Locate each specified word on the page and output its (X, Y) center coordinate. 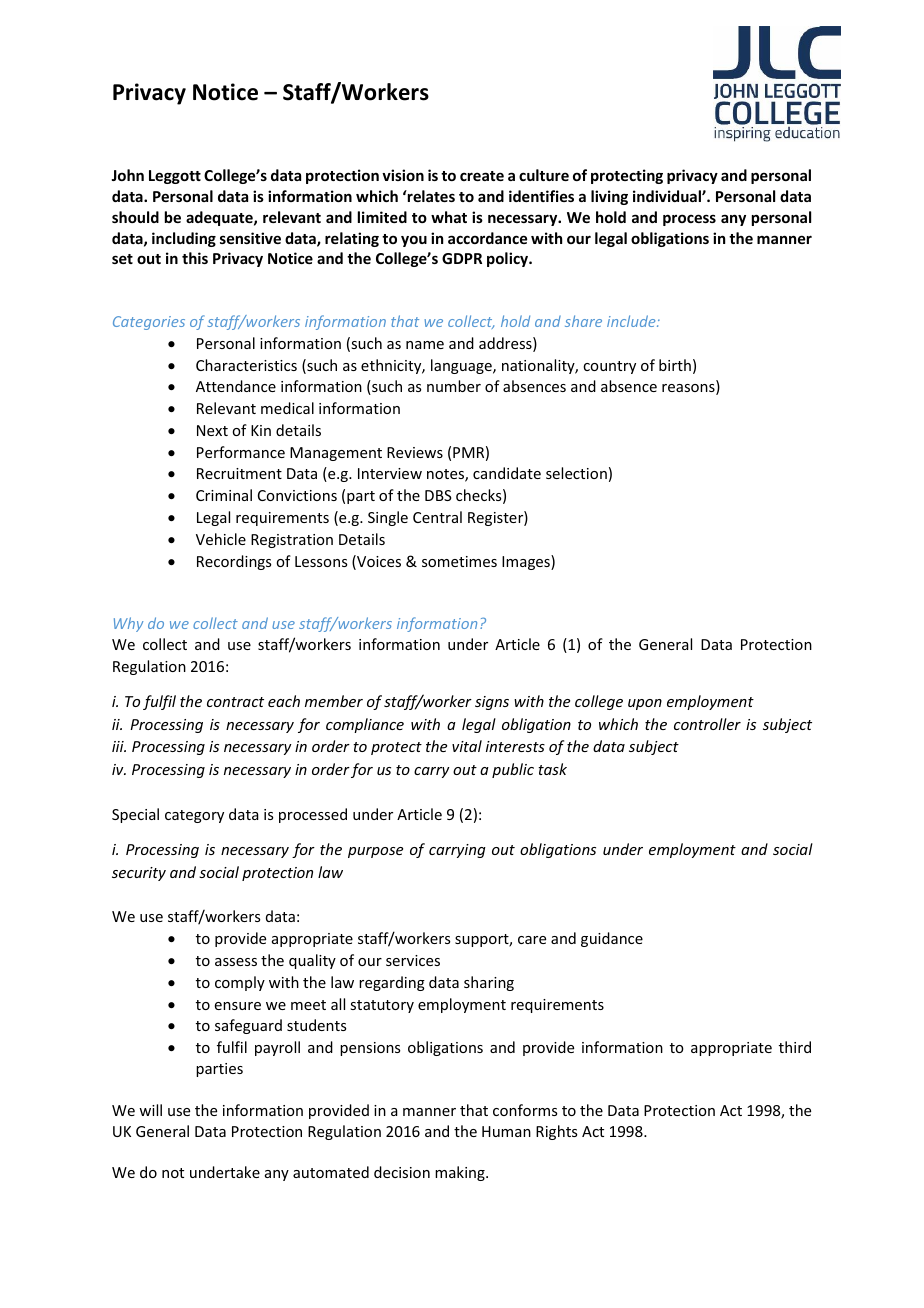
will (150, 1110)
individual (668, 196)
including (184, 239)
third (795, 1047)
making (461, 1173)
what (449, 217)
